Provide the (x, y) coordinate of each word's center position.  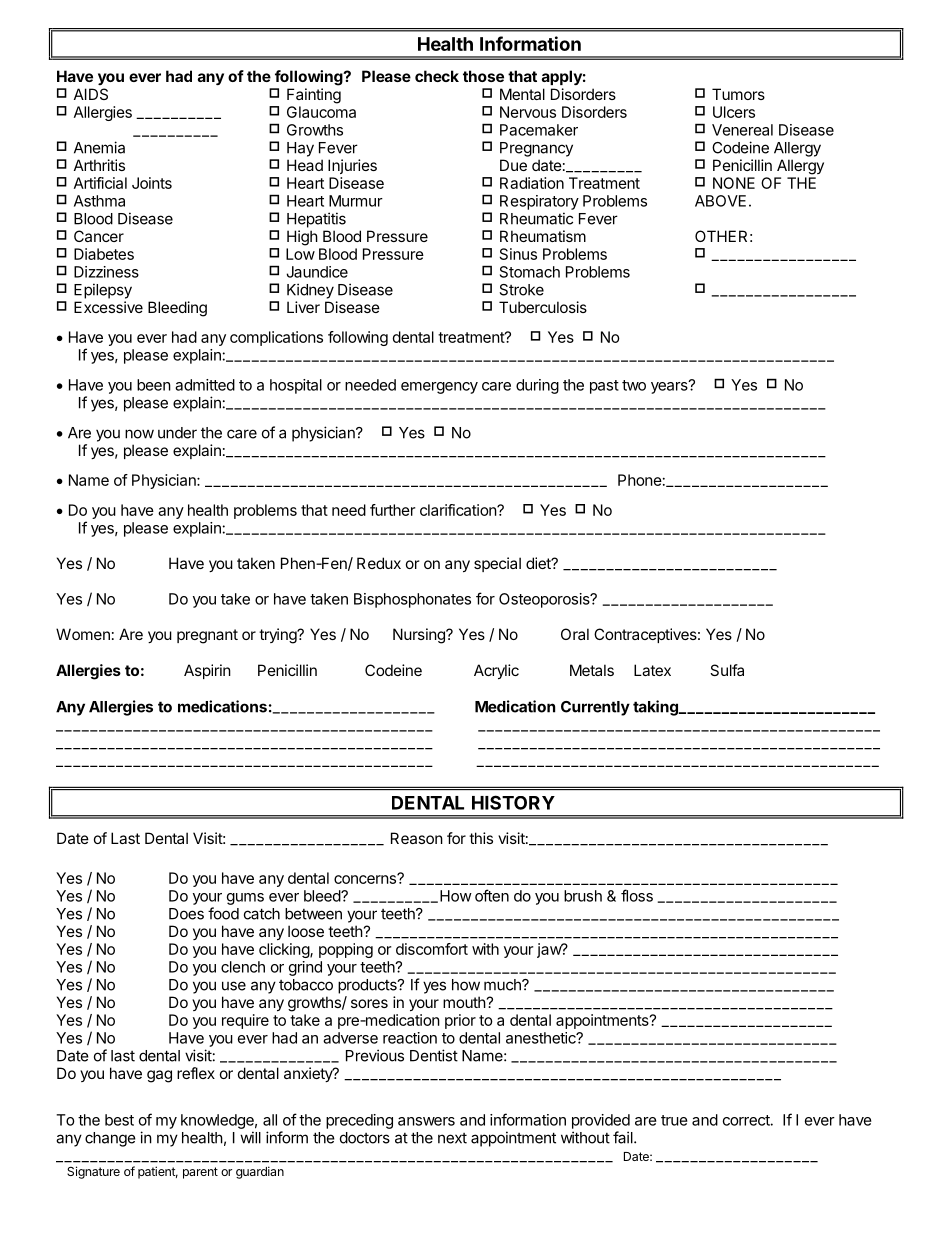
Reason (417, 838)
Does (186, 914)
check (437, 76)
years (670, 387)
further (392, 510)
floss (637, 895)
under (177, 433)
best (119, 1120)
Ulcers (734, 112)
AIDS (91, 94)
